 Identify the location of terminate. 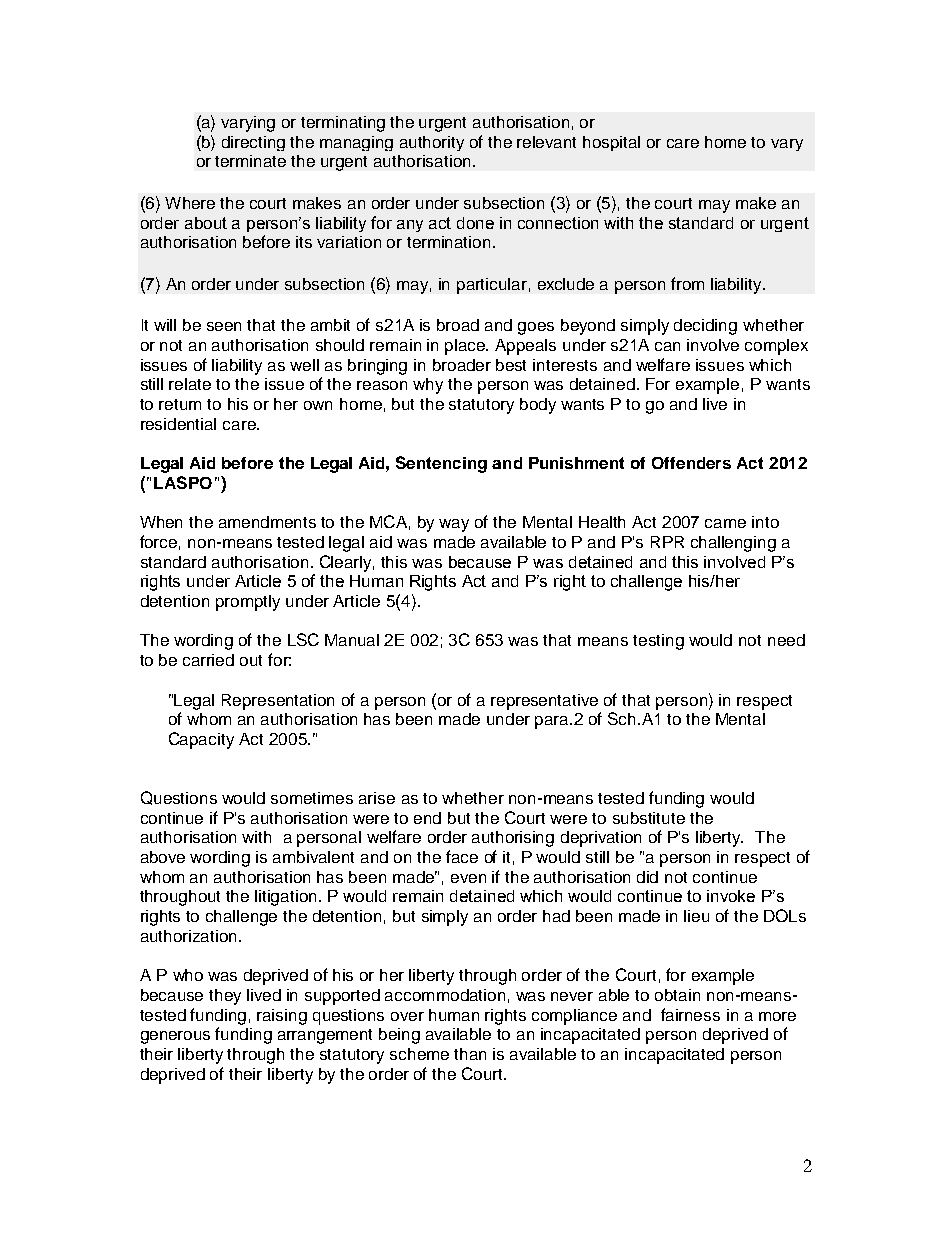
(250, 161).
